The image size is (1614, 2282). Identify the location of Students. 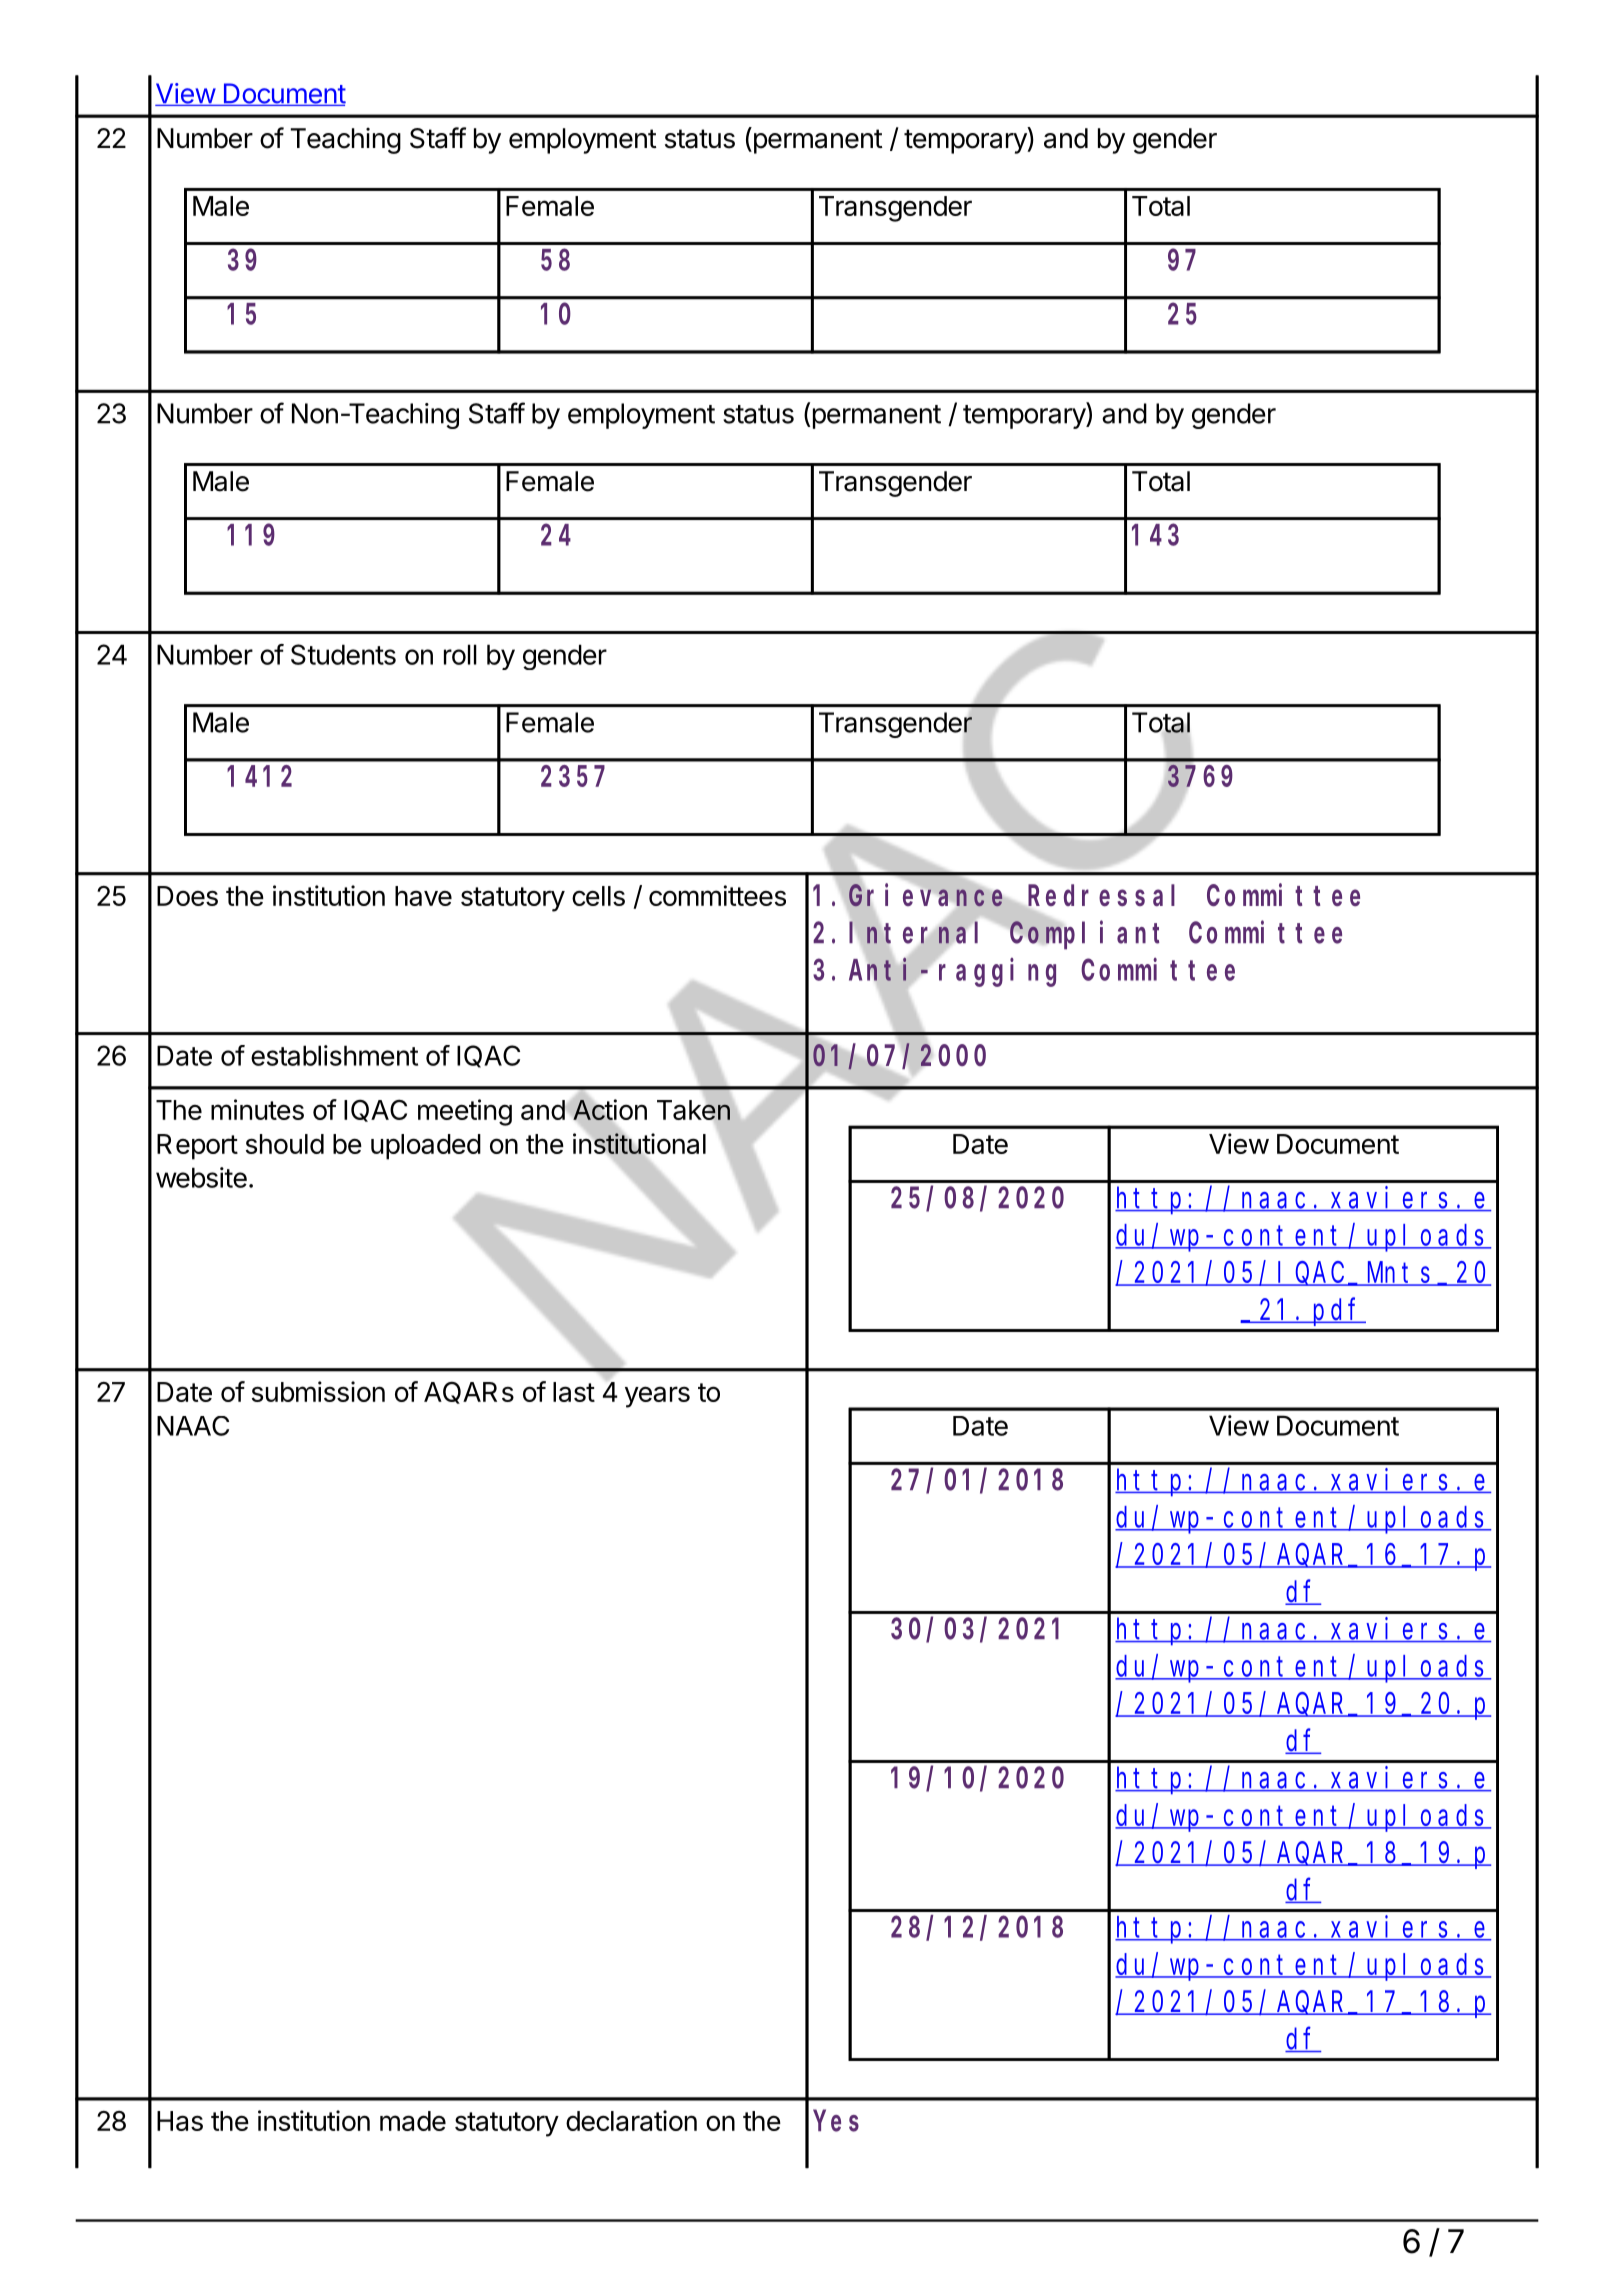
(343, 654).
